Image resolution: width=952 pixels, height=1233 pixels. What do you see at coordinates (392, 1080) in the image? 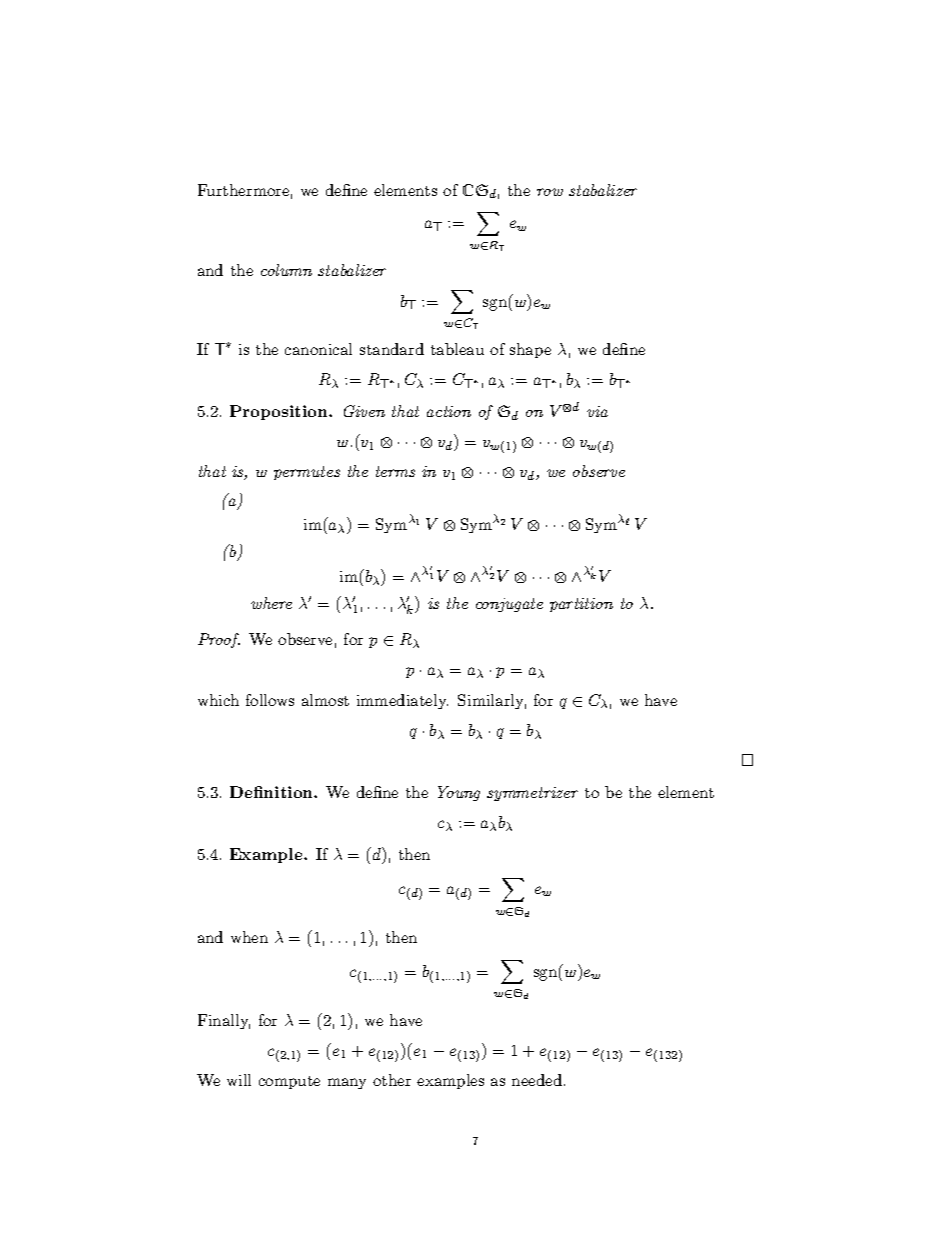
I see `other` at bounding box center [392, 1080].
